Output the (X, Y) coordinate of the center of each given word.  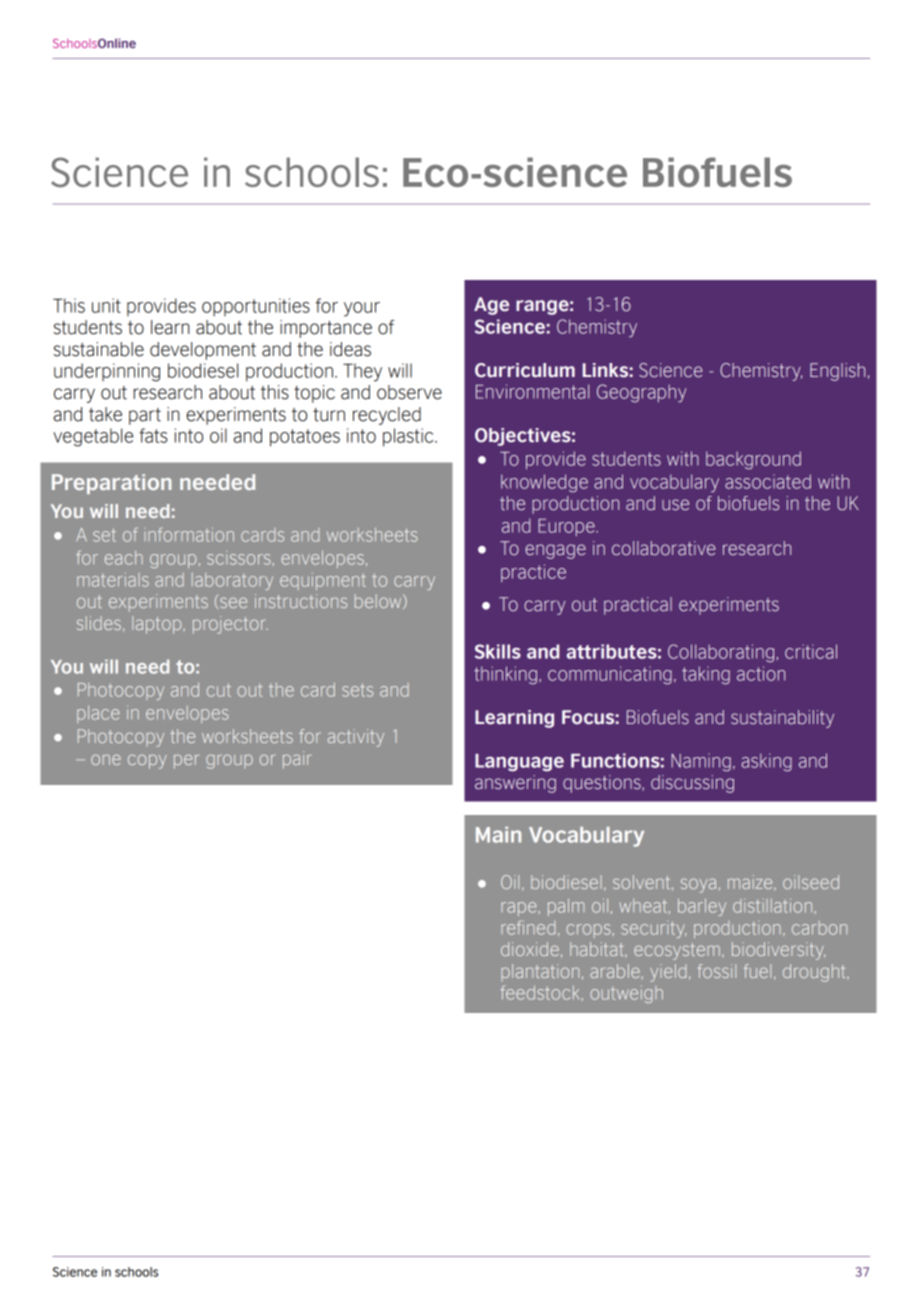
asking (766, 762)
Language (519, 763)
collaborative (663, 548)
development (203, 351)
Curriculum (525, 370)
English (837, 372)
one (106, 759)
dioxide (530, 949)
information (189, 535)
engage (555, 551)
